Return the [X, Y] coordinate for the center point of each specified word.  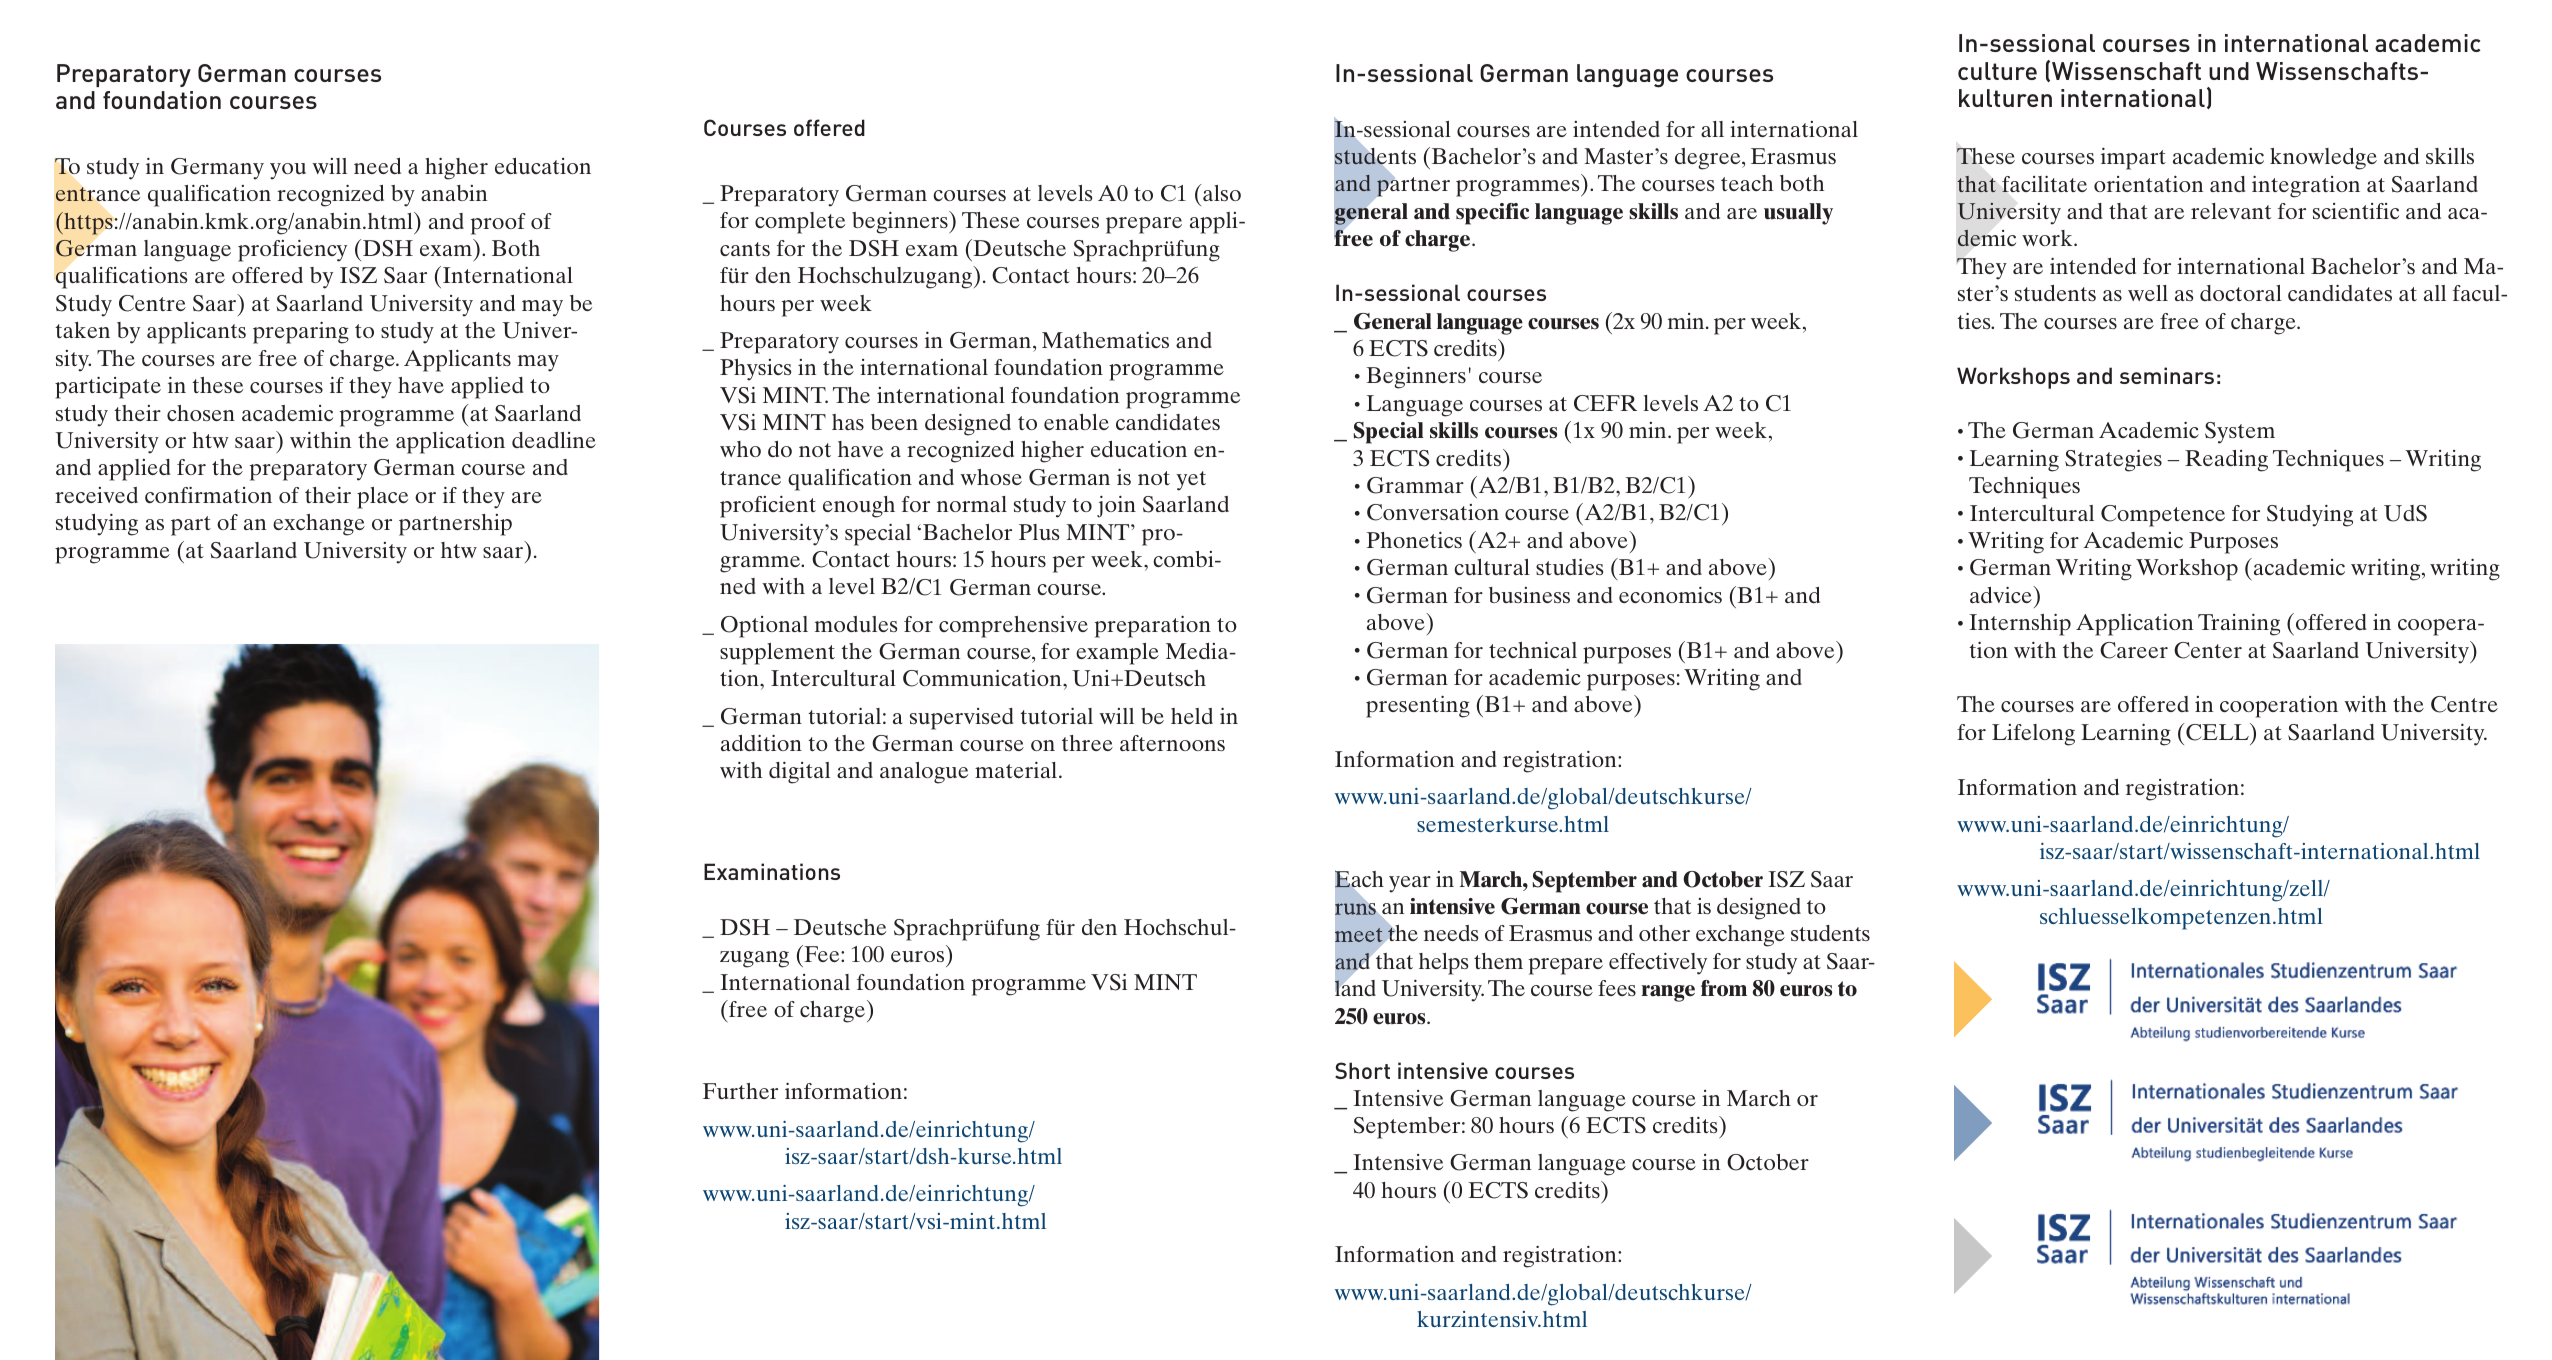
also [1222, 193]
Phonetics [1414, 540]
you [288, 171]
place [382, 498]
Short [1362, 1070]
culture [1997, 71]
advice [2002, 594]
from [1724, 988]
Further [740, 1091]
